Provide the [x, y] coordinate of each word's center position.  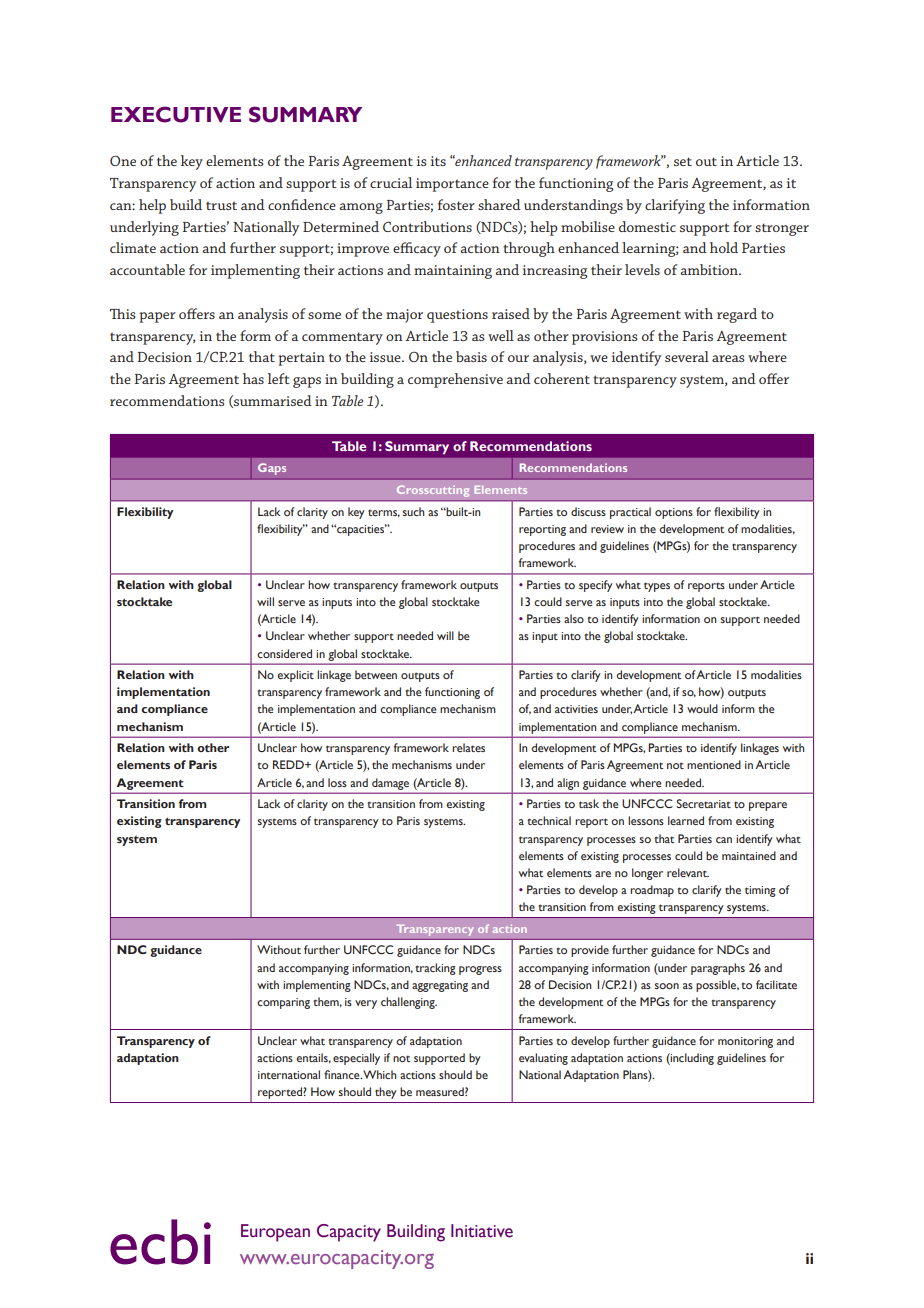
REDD [289, 764]
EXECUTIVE [176, 114]
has [253, 378]
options [674, 513]
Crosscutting [433, 491]
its [438, 161]
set [683, 161]
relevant [688, 872]
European [275, 1233]
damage [390, 784]
